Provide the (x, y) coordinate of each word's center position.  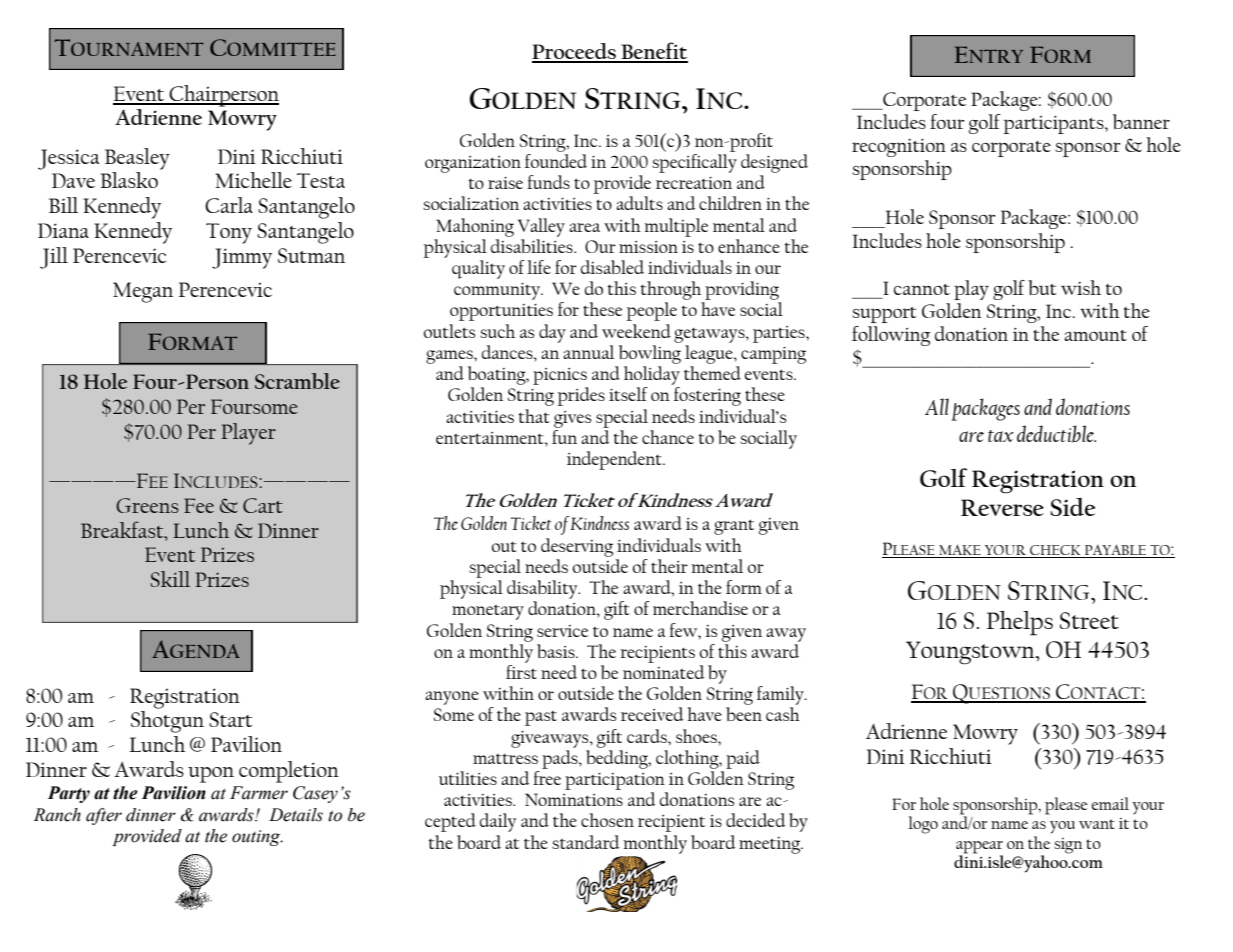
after (104, 816)
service (562, 631)
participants (1055, 125)
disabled (612, 267)
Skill (170, 579)
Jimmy (242, 258)
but (1042, 287)
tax (1001, 436)
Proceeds (575, 52)
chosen (607, 820)
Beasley (137, 159)
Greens (147, 505)
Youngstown (971, 653)
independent (615, 460)
